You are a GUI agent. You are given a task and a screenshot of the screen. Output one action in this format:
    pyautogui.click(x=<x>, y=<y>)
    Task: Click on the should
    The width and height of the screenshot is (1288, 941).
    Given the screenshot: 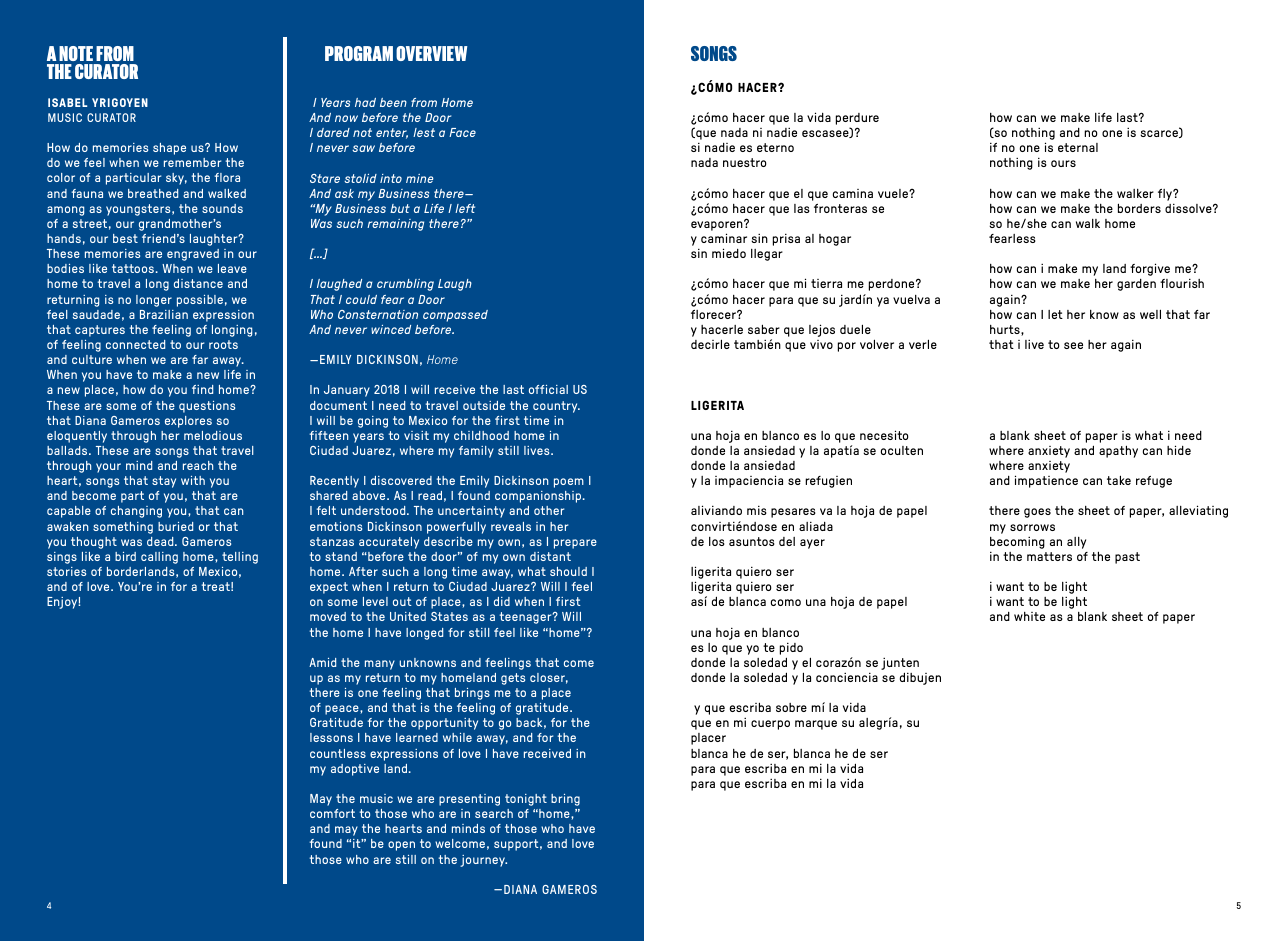 What is the action you would take?
    pyautogui.click(x=568, y=571)
